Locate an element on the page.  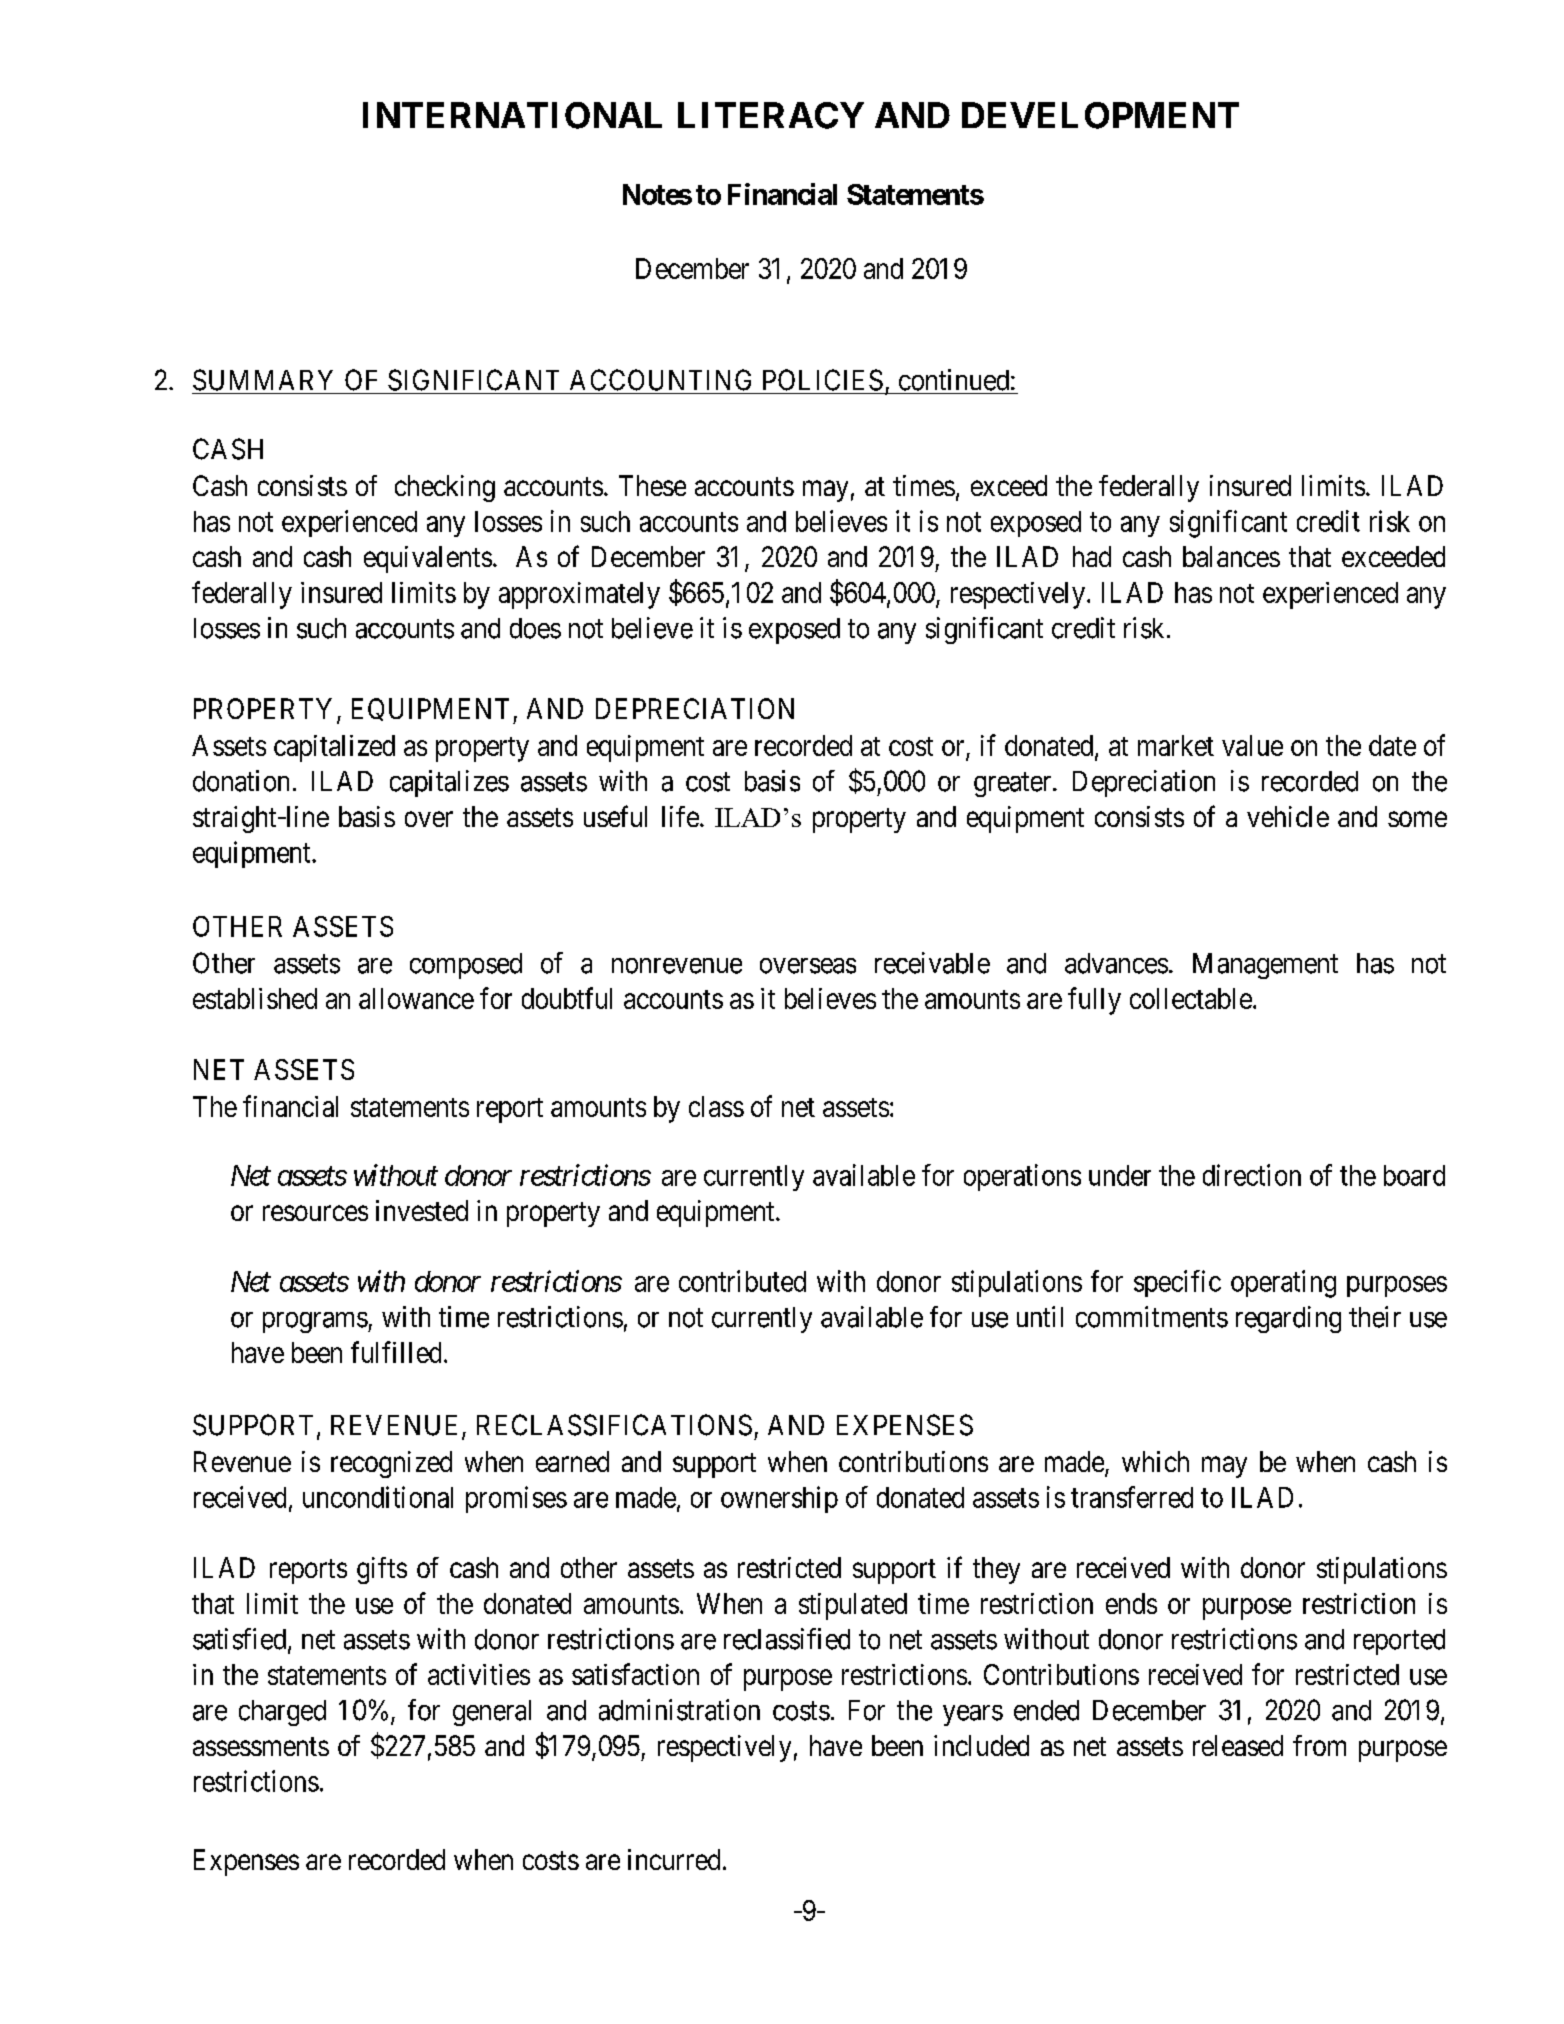
charged is located at coordinates (282, 1713).
